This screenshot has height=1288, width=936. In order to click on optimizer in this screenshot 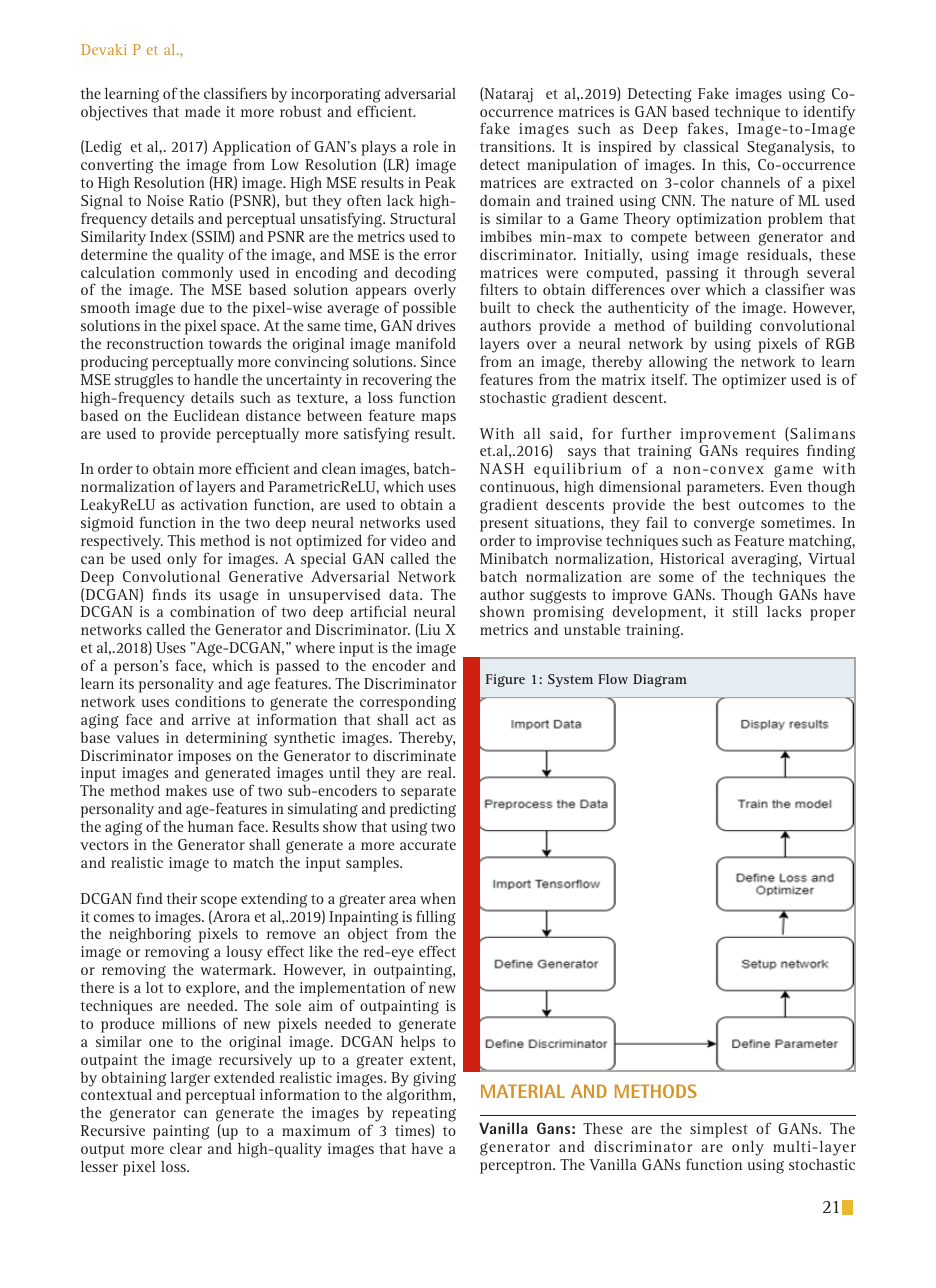, I will do `click(754, 381)`.
